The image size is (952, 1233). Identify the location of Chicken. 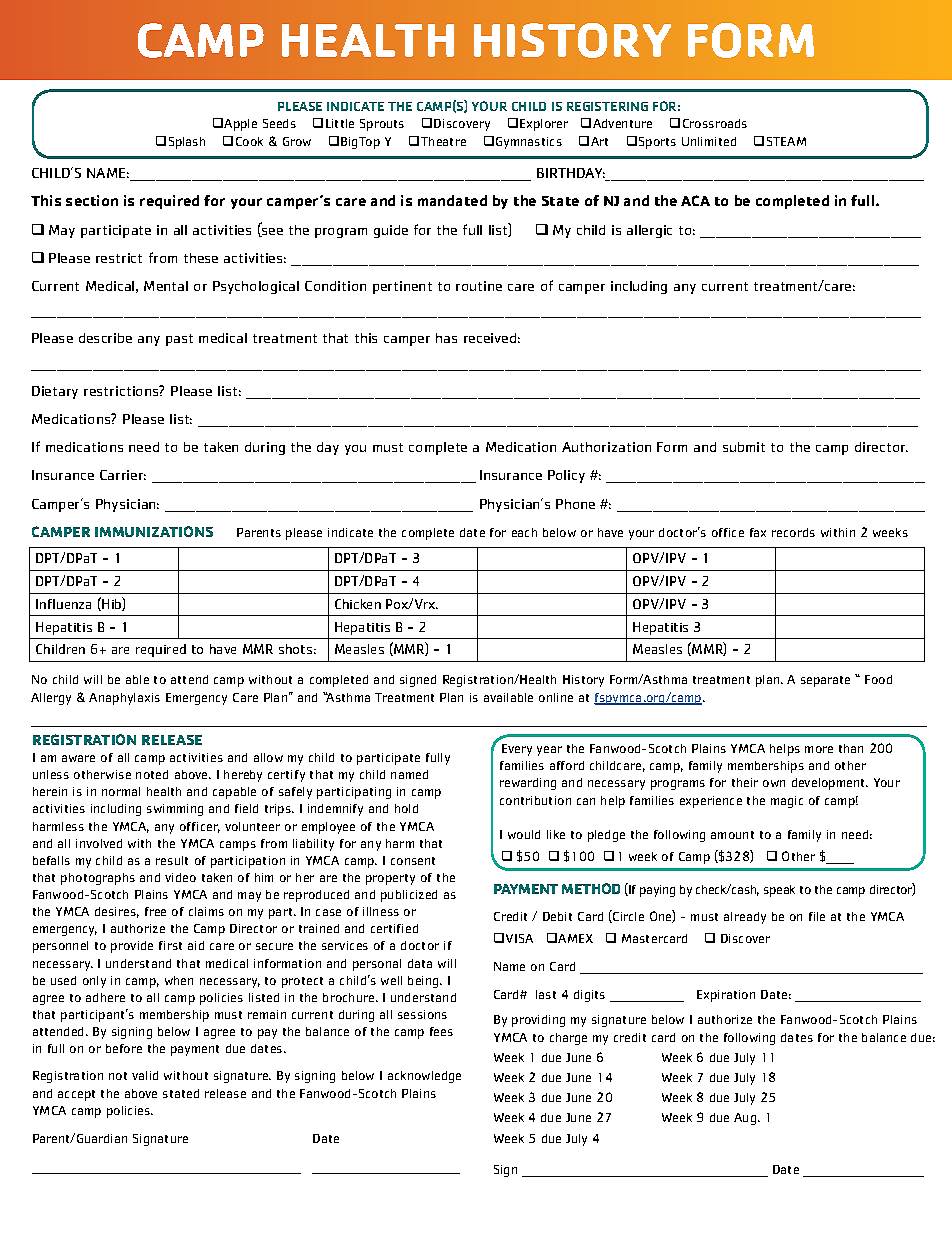
(358, 604).
